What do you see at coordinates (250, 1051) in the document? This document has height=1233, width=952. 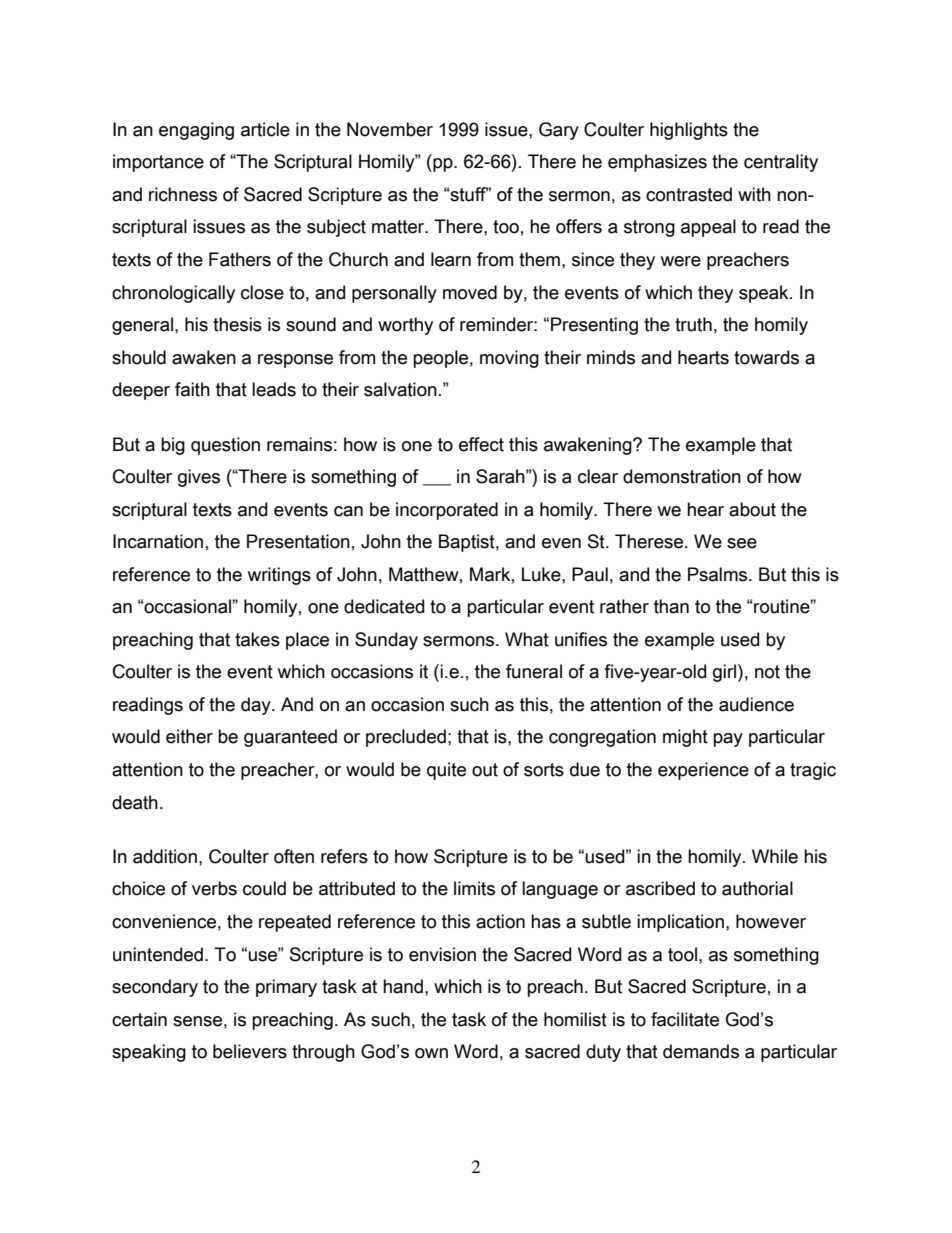 I see `believers` at bounding box center [250, 1051].
